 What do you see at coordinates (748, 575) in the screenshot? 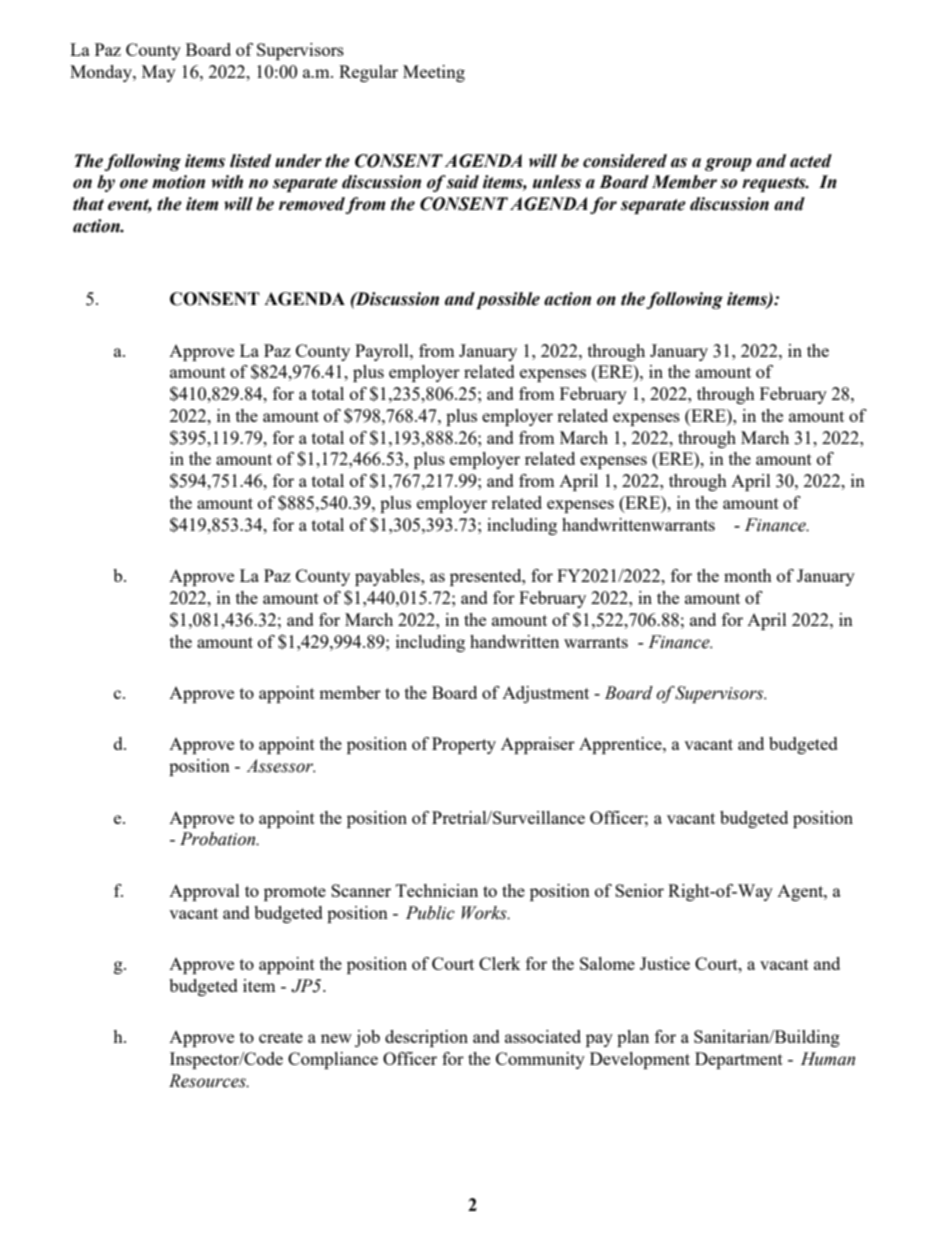
I see `month` at bounding box center [748, 575].
